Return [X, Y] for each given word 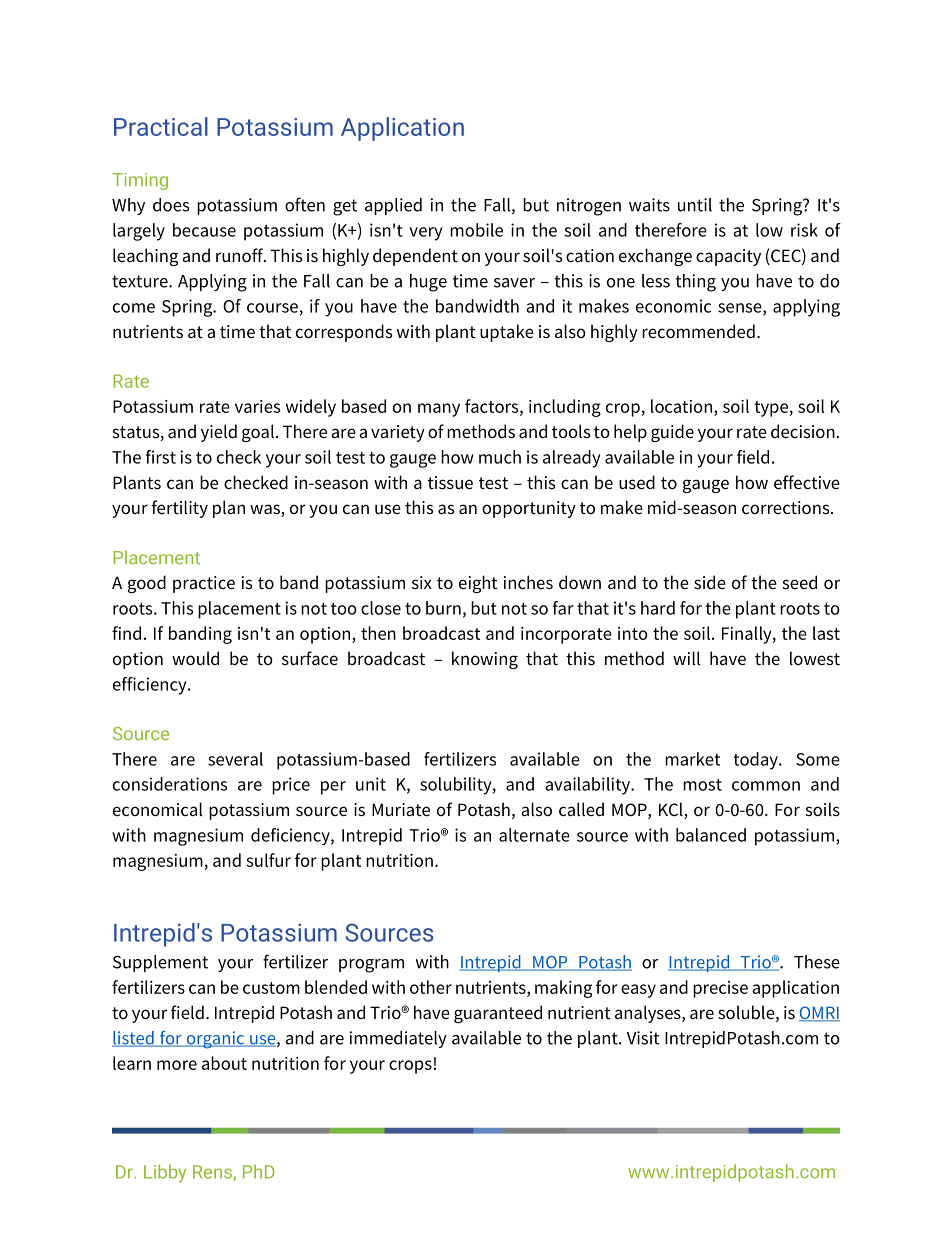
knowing [485, 660]
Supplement [160, 963]
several [235, 759]
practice [204, 584]
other [431, 987]
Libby [165, 1173]
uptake [507, 333]
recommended [698, 331]
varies [257, 406]
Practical [161, 126]
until [695, 205]
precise [720, 989]
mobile [476, 230]
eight [478, 584]
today [756, 761]
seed [800, 582]
